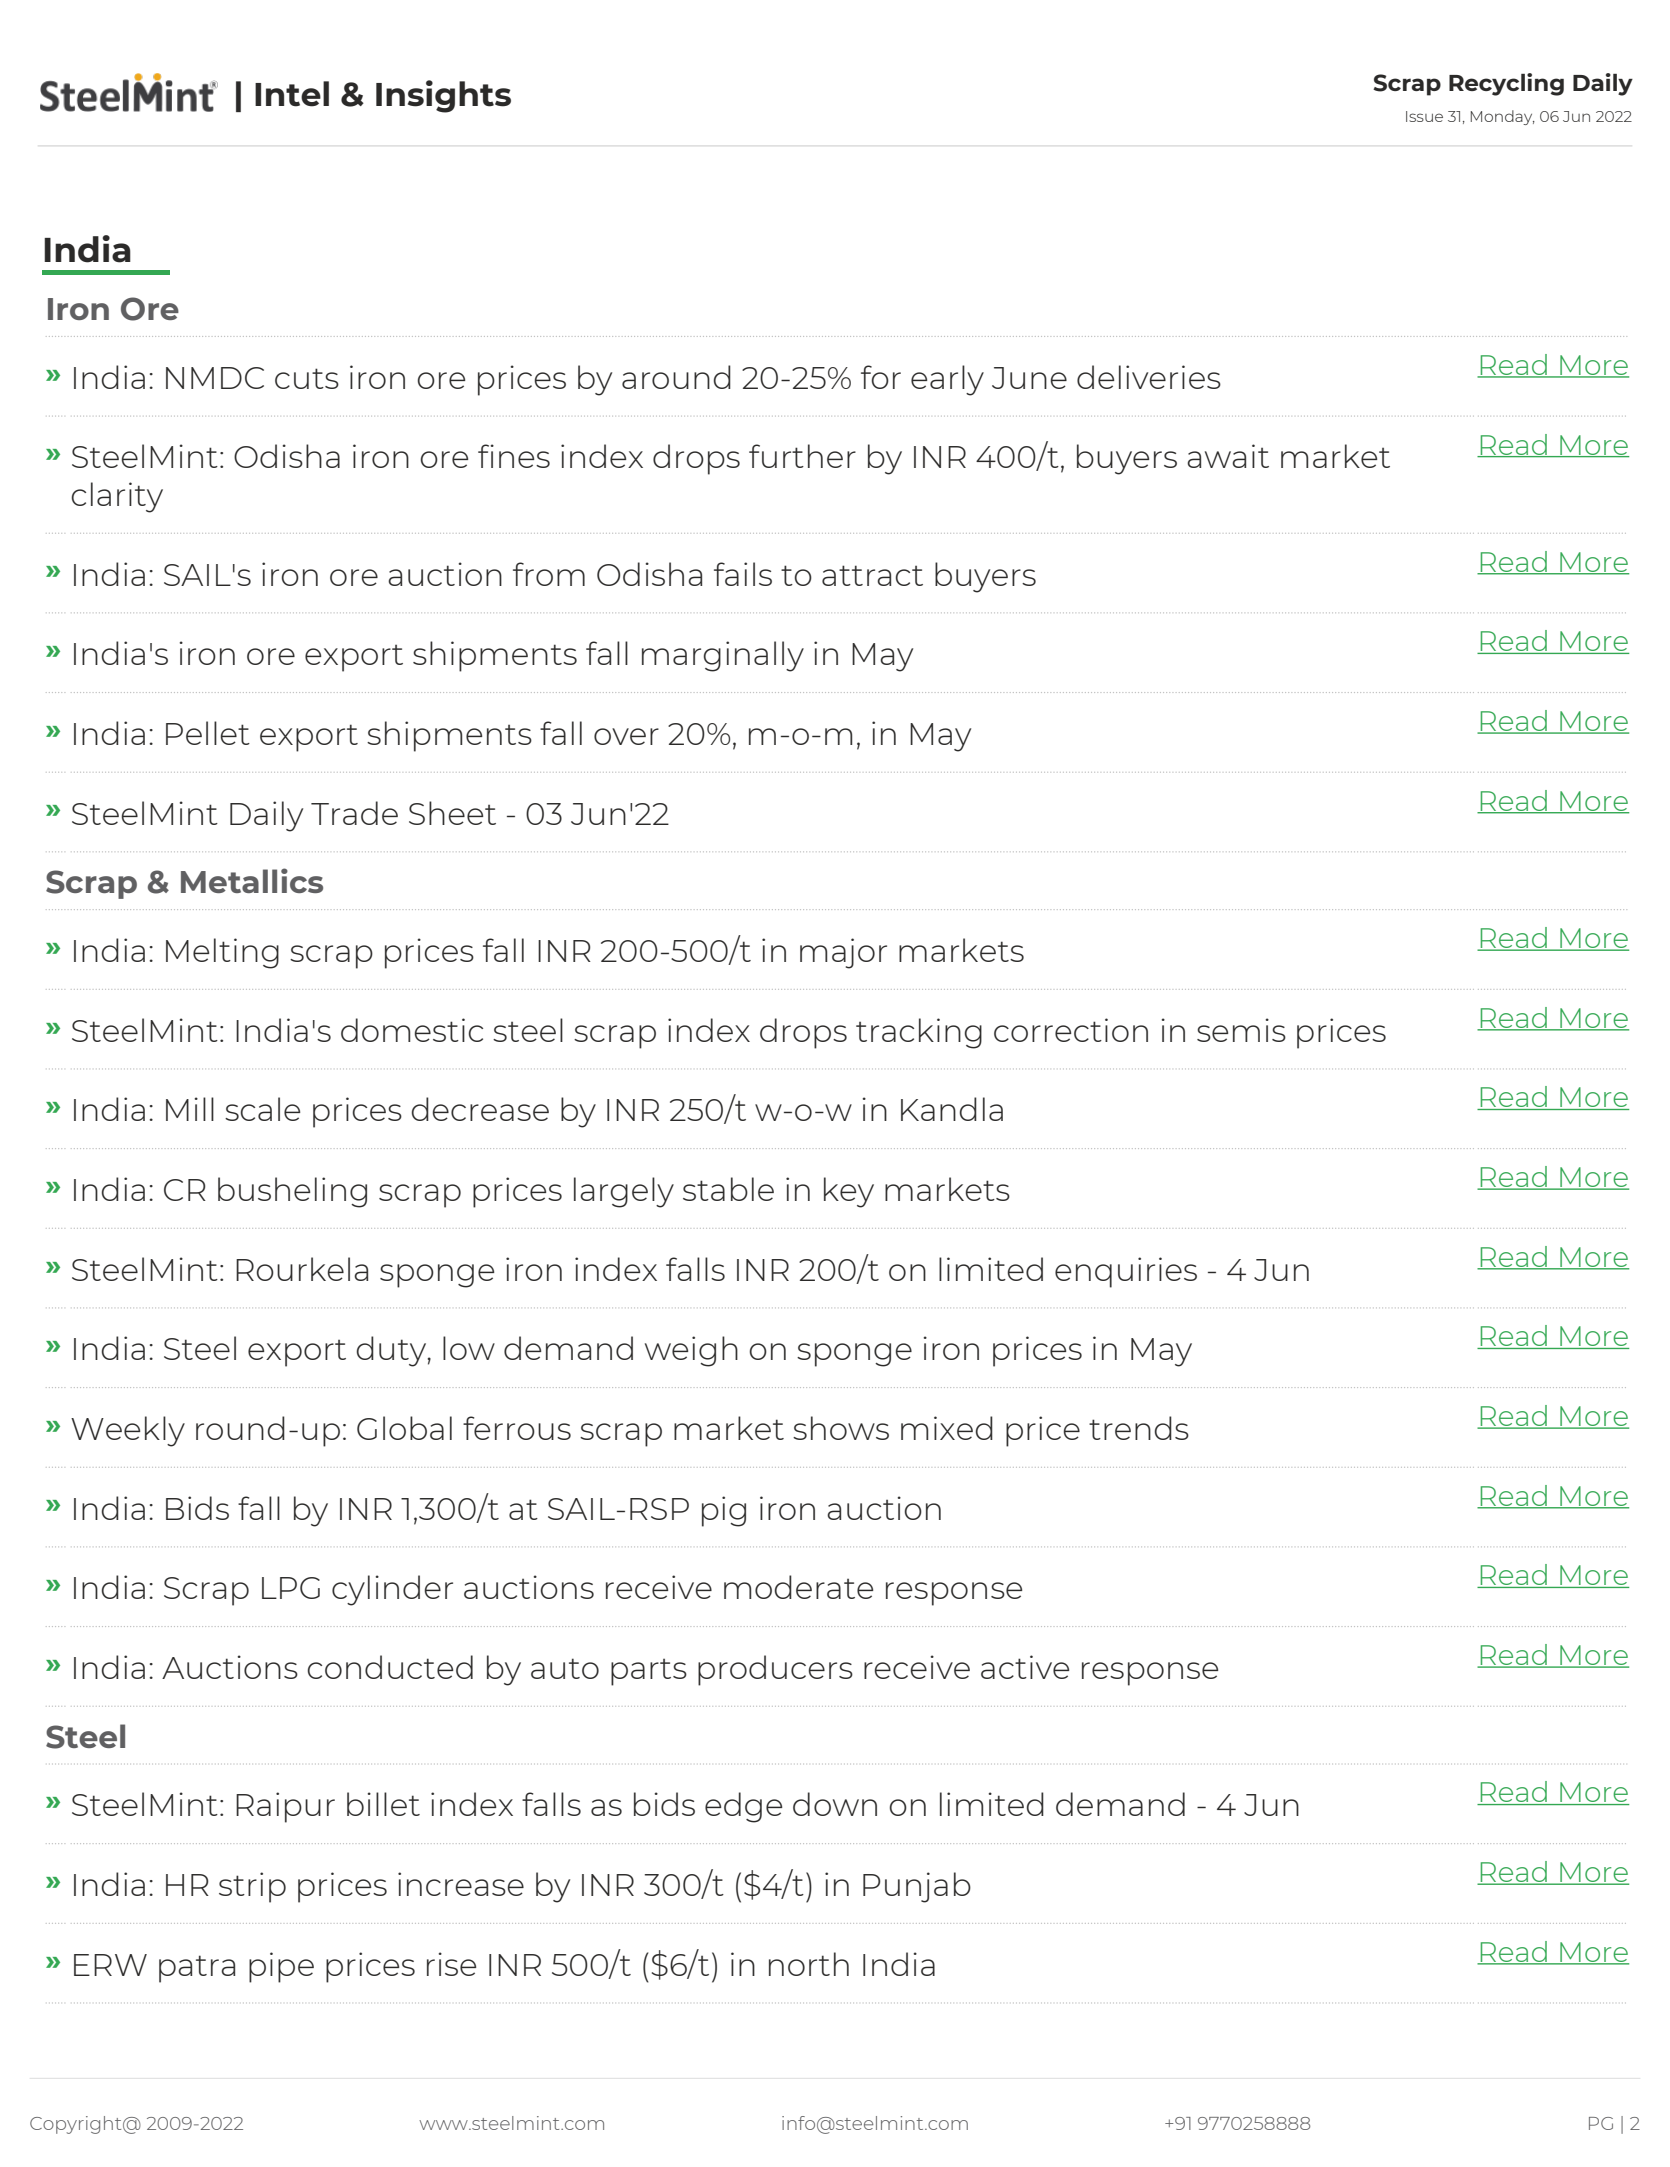  What do you see at coordinates (252, 1887) in the page?
I see `strip` at bounding box center [252, 1887].
